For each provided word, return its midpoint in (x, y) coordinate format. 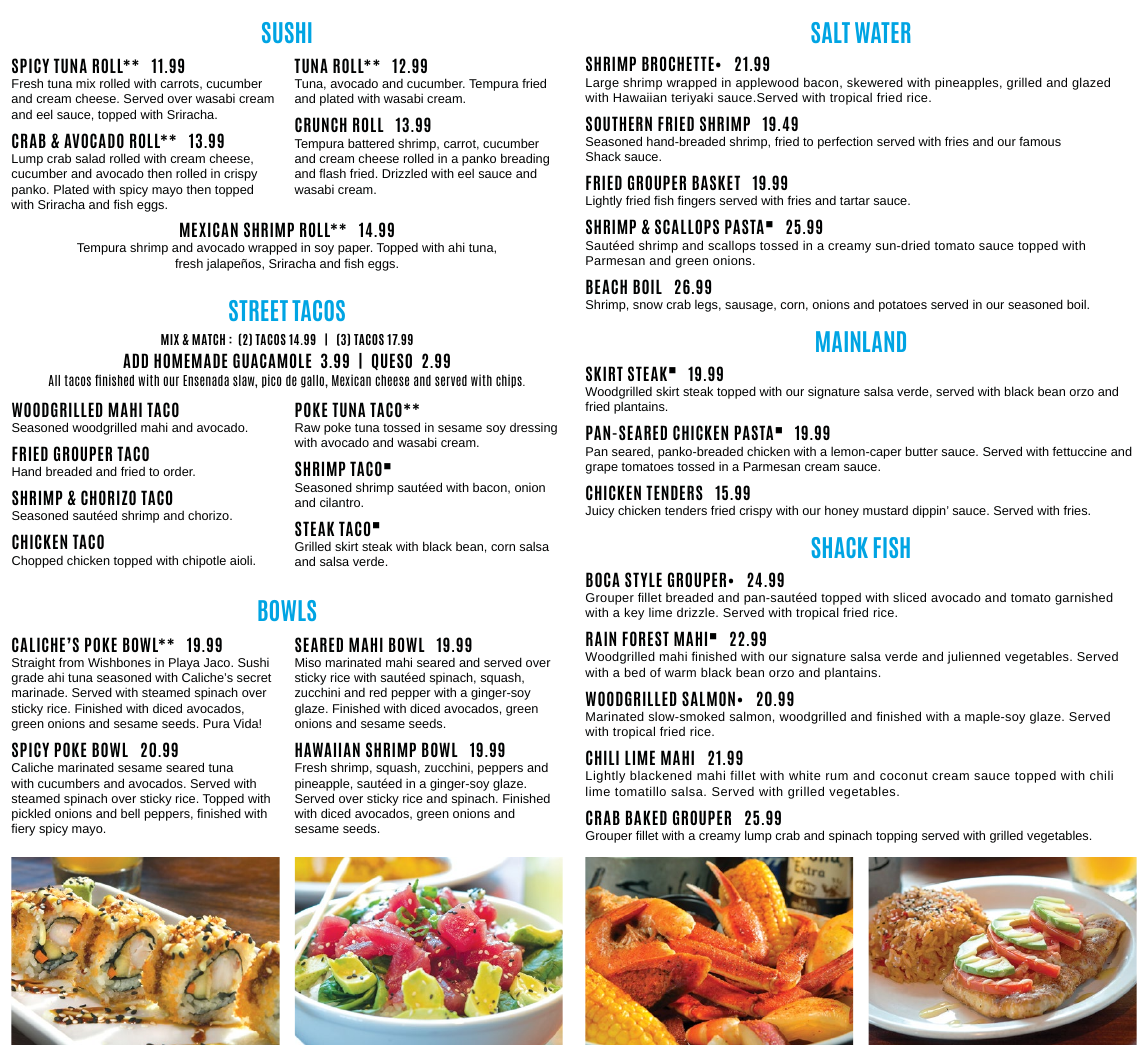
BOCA (603, 579)
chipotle (204, 561)
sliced (909, 597)
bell (130, 813)
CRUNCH (321, 124)
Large (602, 84)
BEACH (606, 286)
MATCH (208, 339)
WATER (883, 32)
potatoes (903, 306)
